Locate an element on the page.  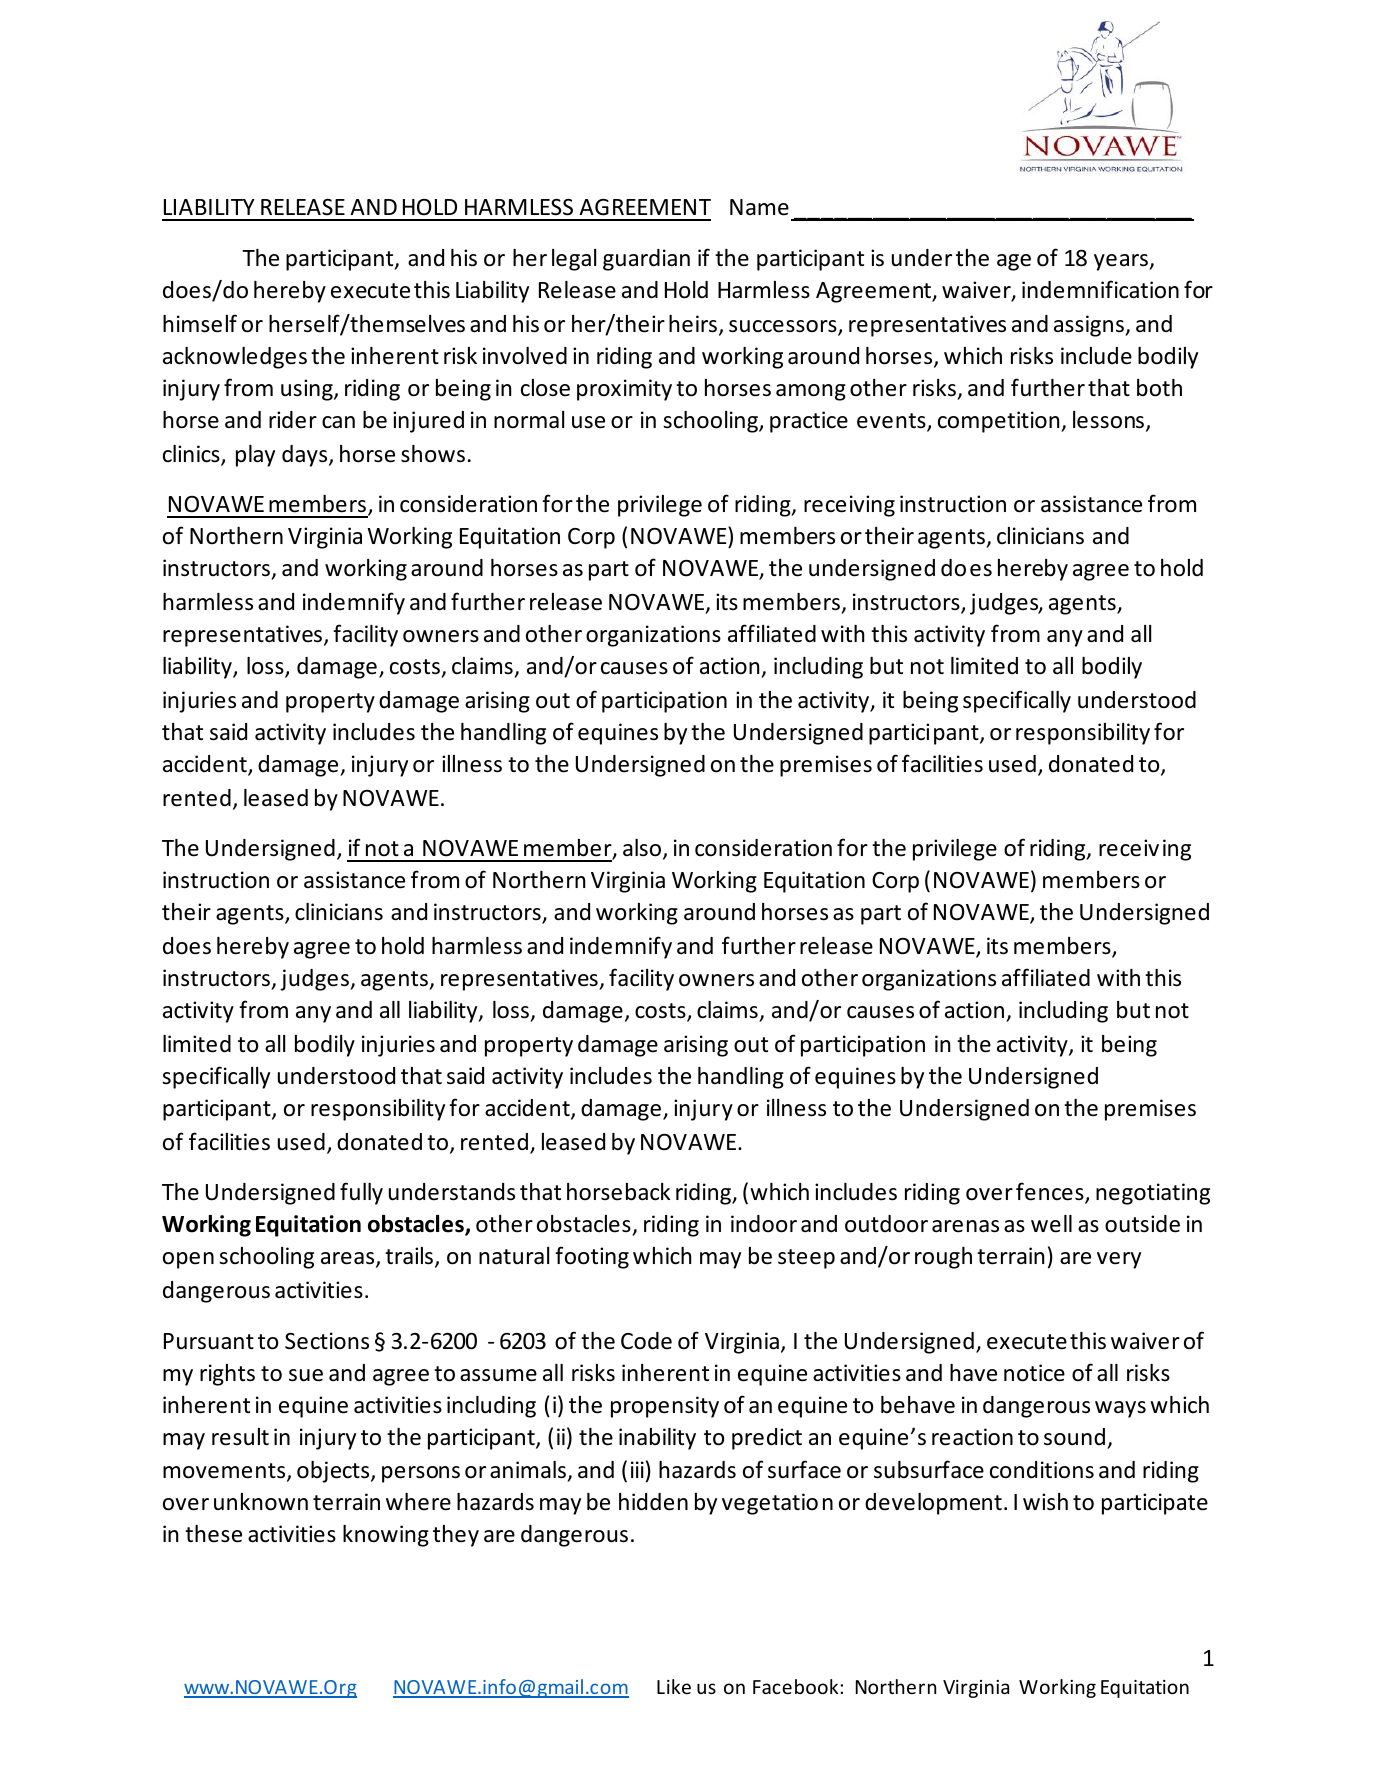
Like is located at coordinates (674, 1686).
